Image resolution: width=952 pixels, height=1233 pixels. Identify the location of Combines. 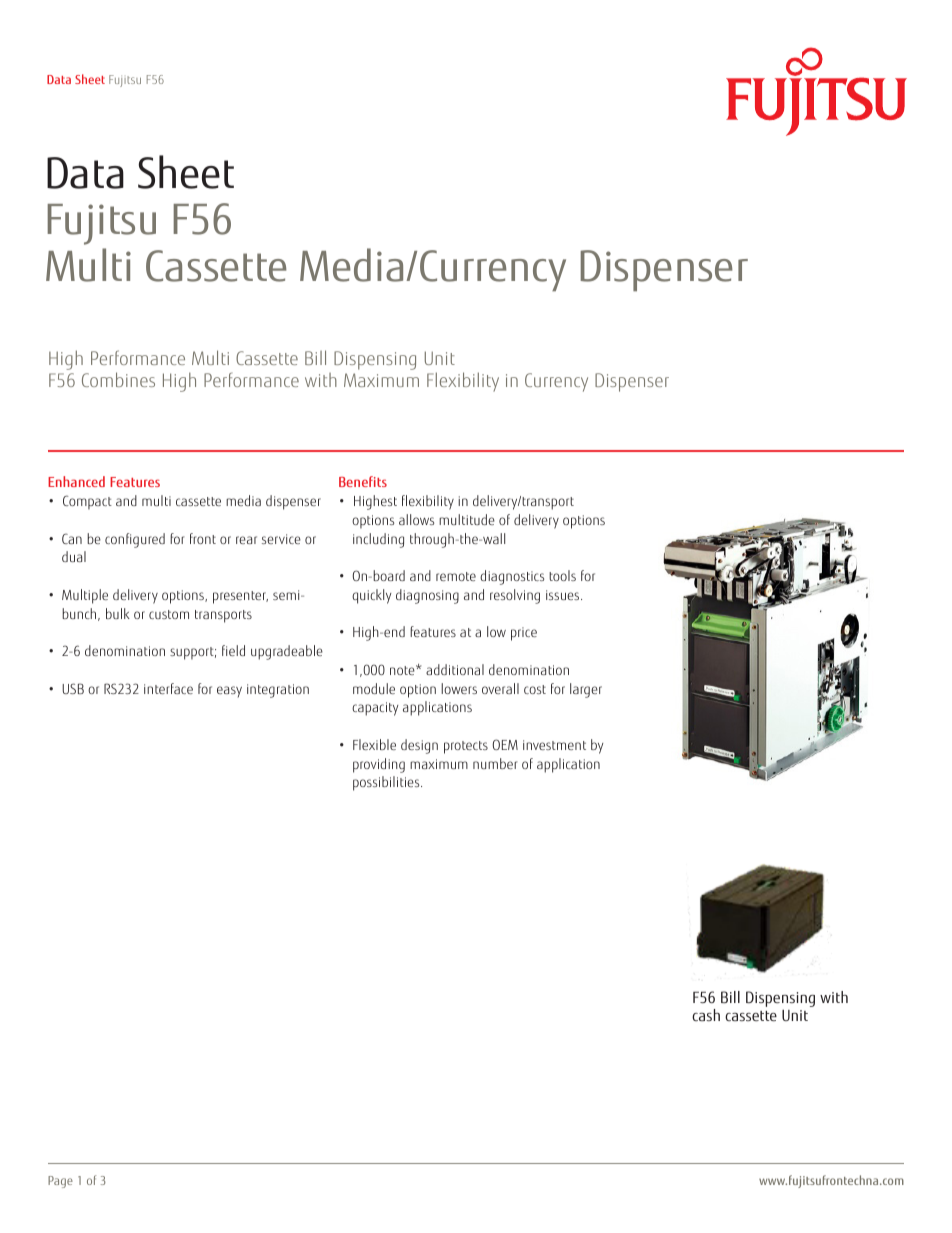
(118, 379).
